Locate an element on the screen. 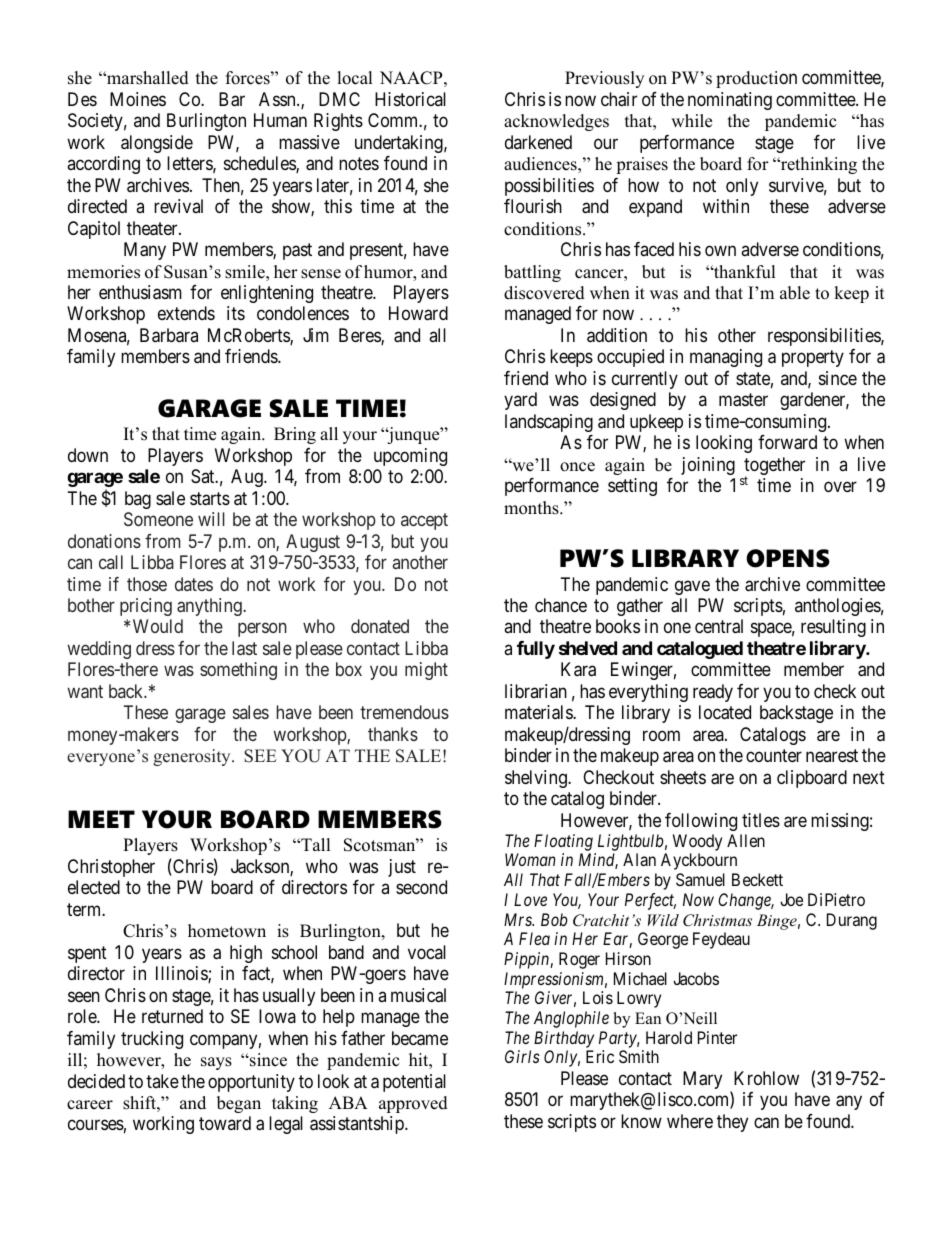  take is located at coordinates (162, 1081).
